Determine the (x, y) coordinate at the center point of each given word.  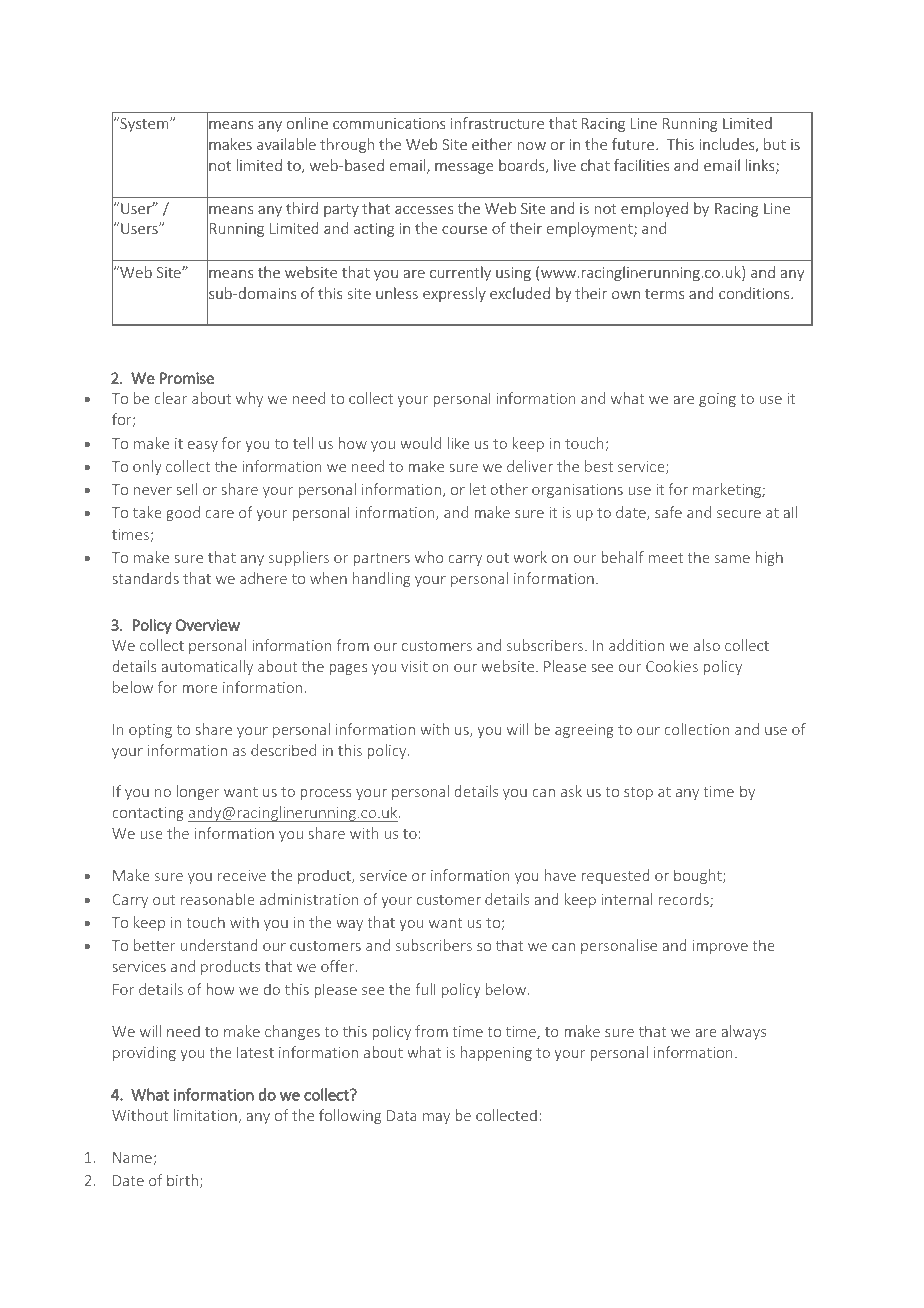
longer (198, 792)
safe (668, 512)
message (464, 168)
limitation (205, 1115)
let (478, 489)
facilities (641, 165)
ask (571, 791)
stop (638, 793)
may (436, 1118)
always (743, 1032)
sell (186, 489)
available (286, 144)
